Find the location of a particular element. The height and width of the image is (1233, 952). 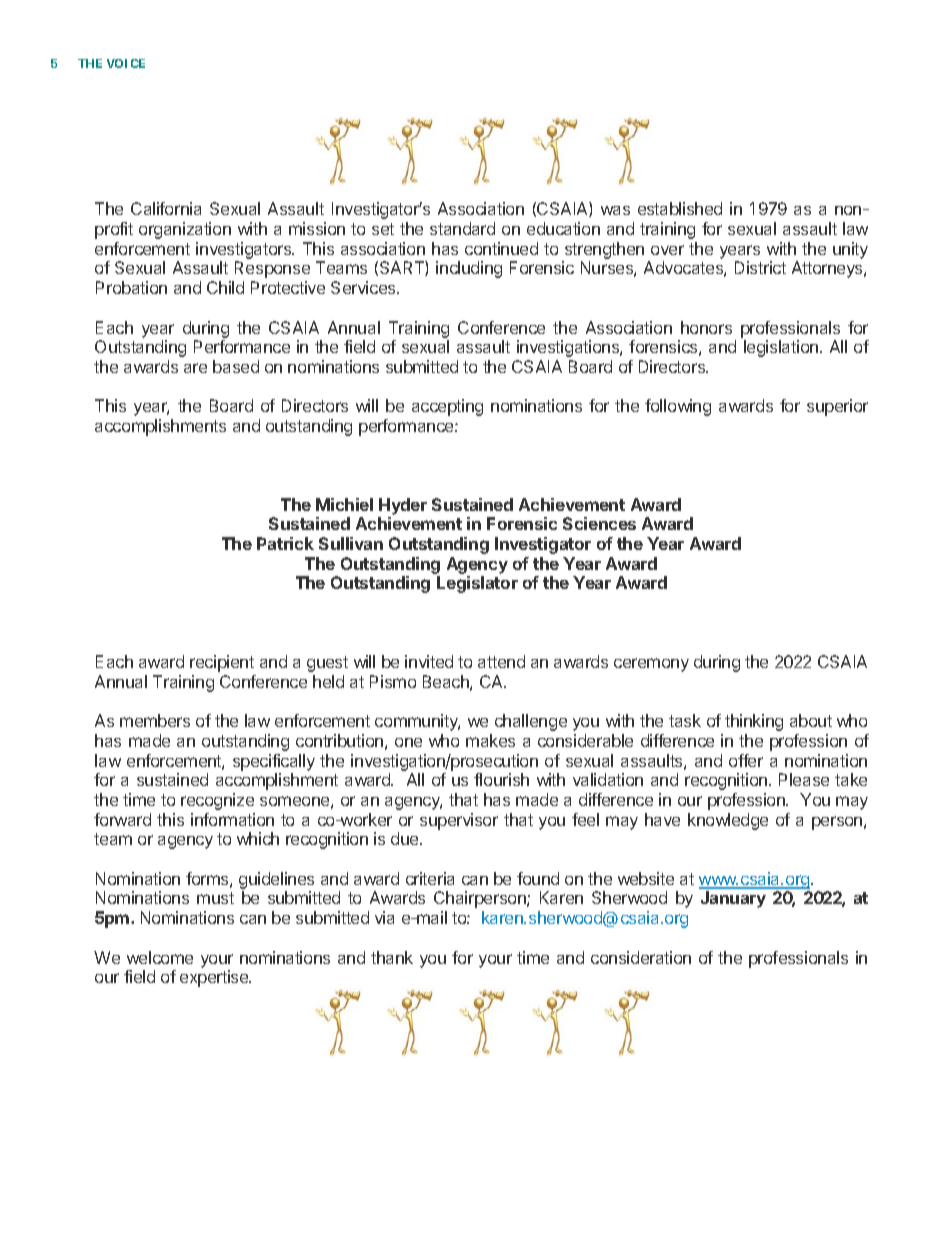

expertise is located at coordinates (215, 978).
